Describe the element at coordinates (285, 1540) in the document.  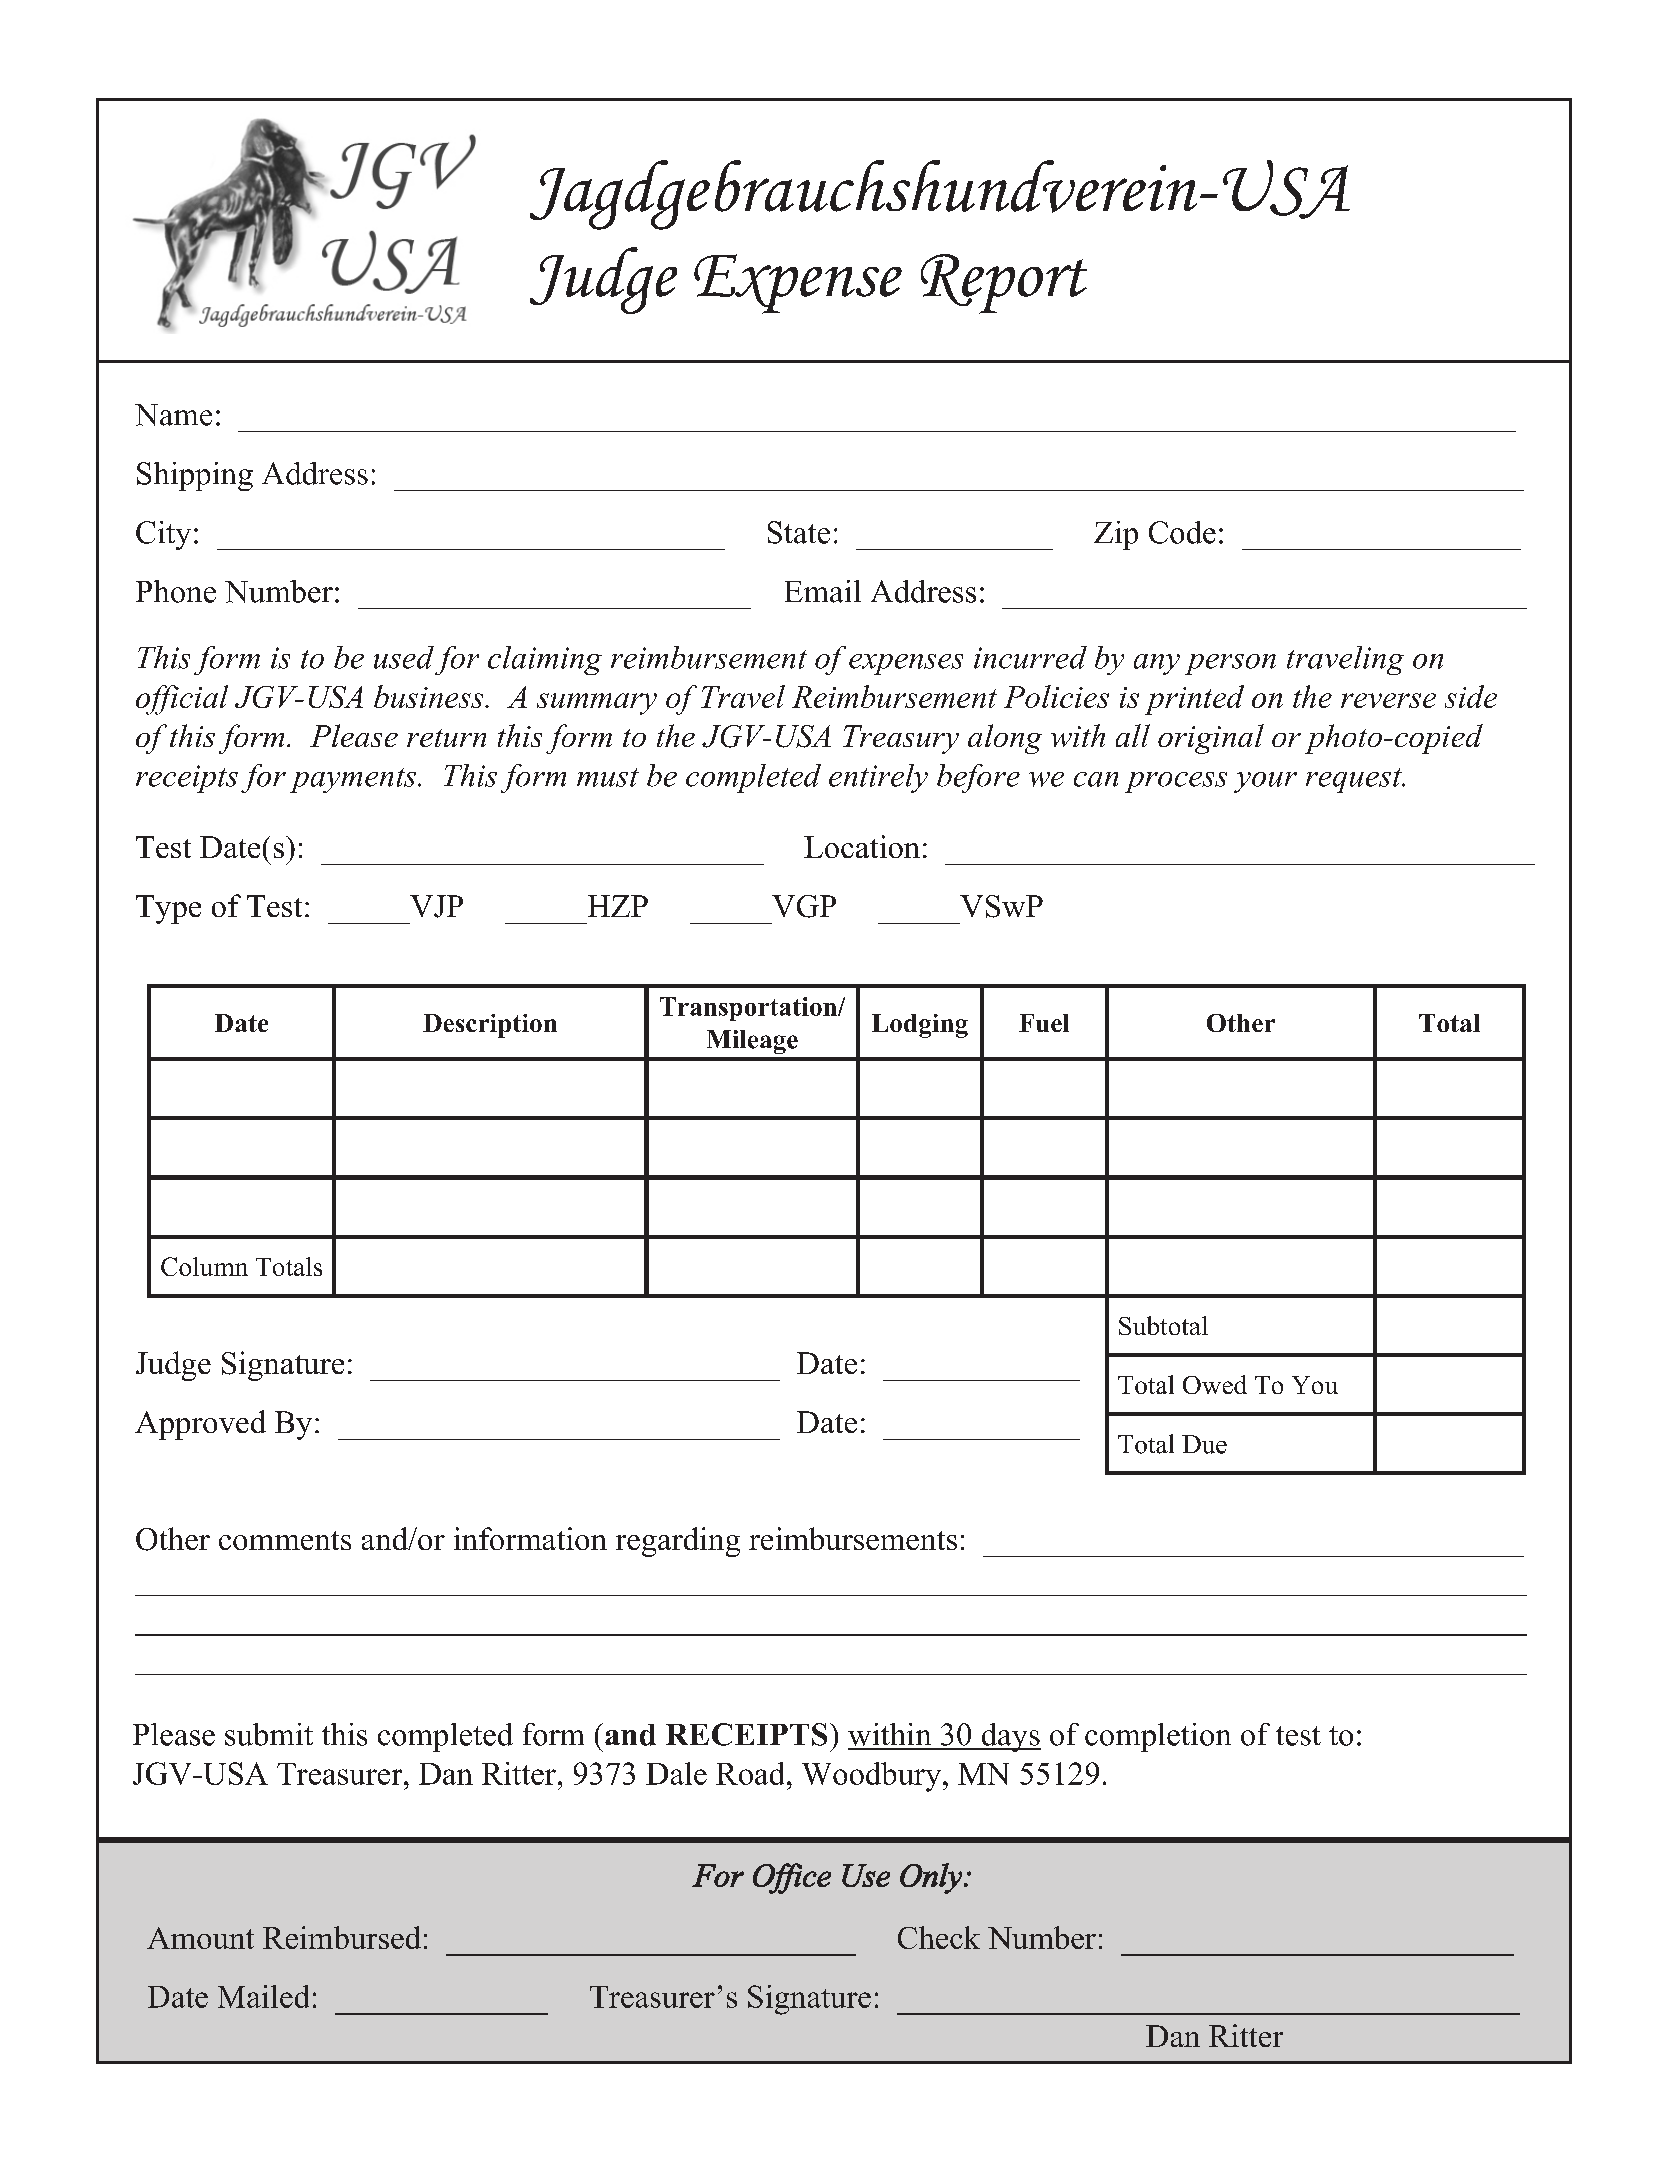
I see `comments` at that location.
